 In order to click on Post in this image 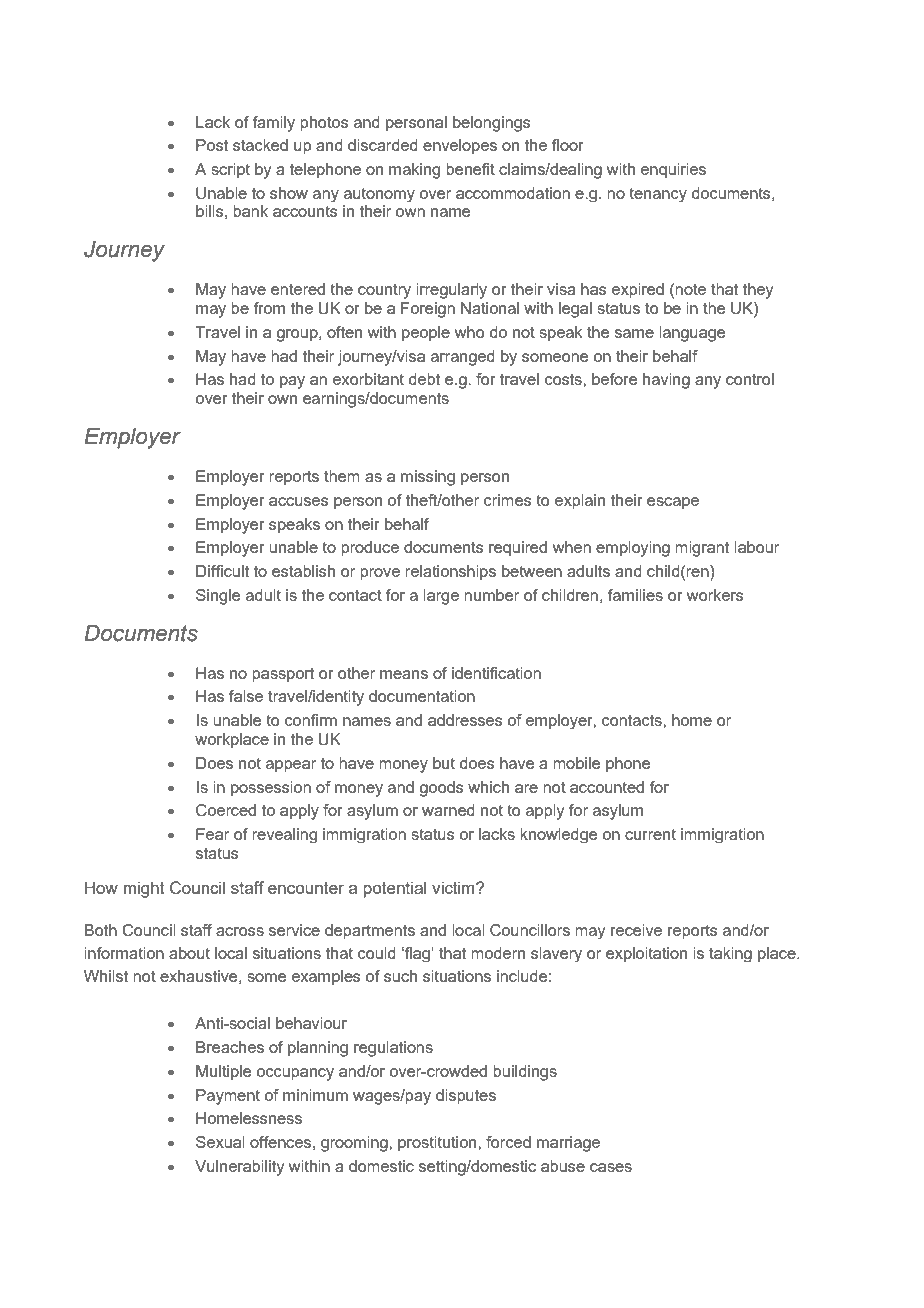, I will do `click(212, 145)`.
